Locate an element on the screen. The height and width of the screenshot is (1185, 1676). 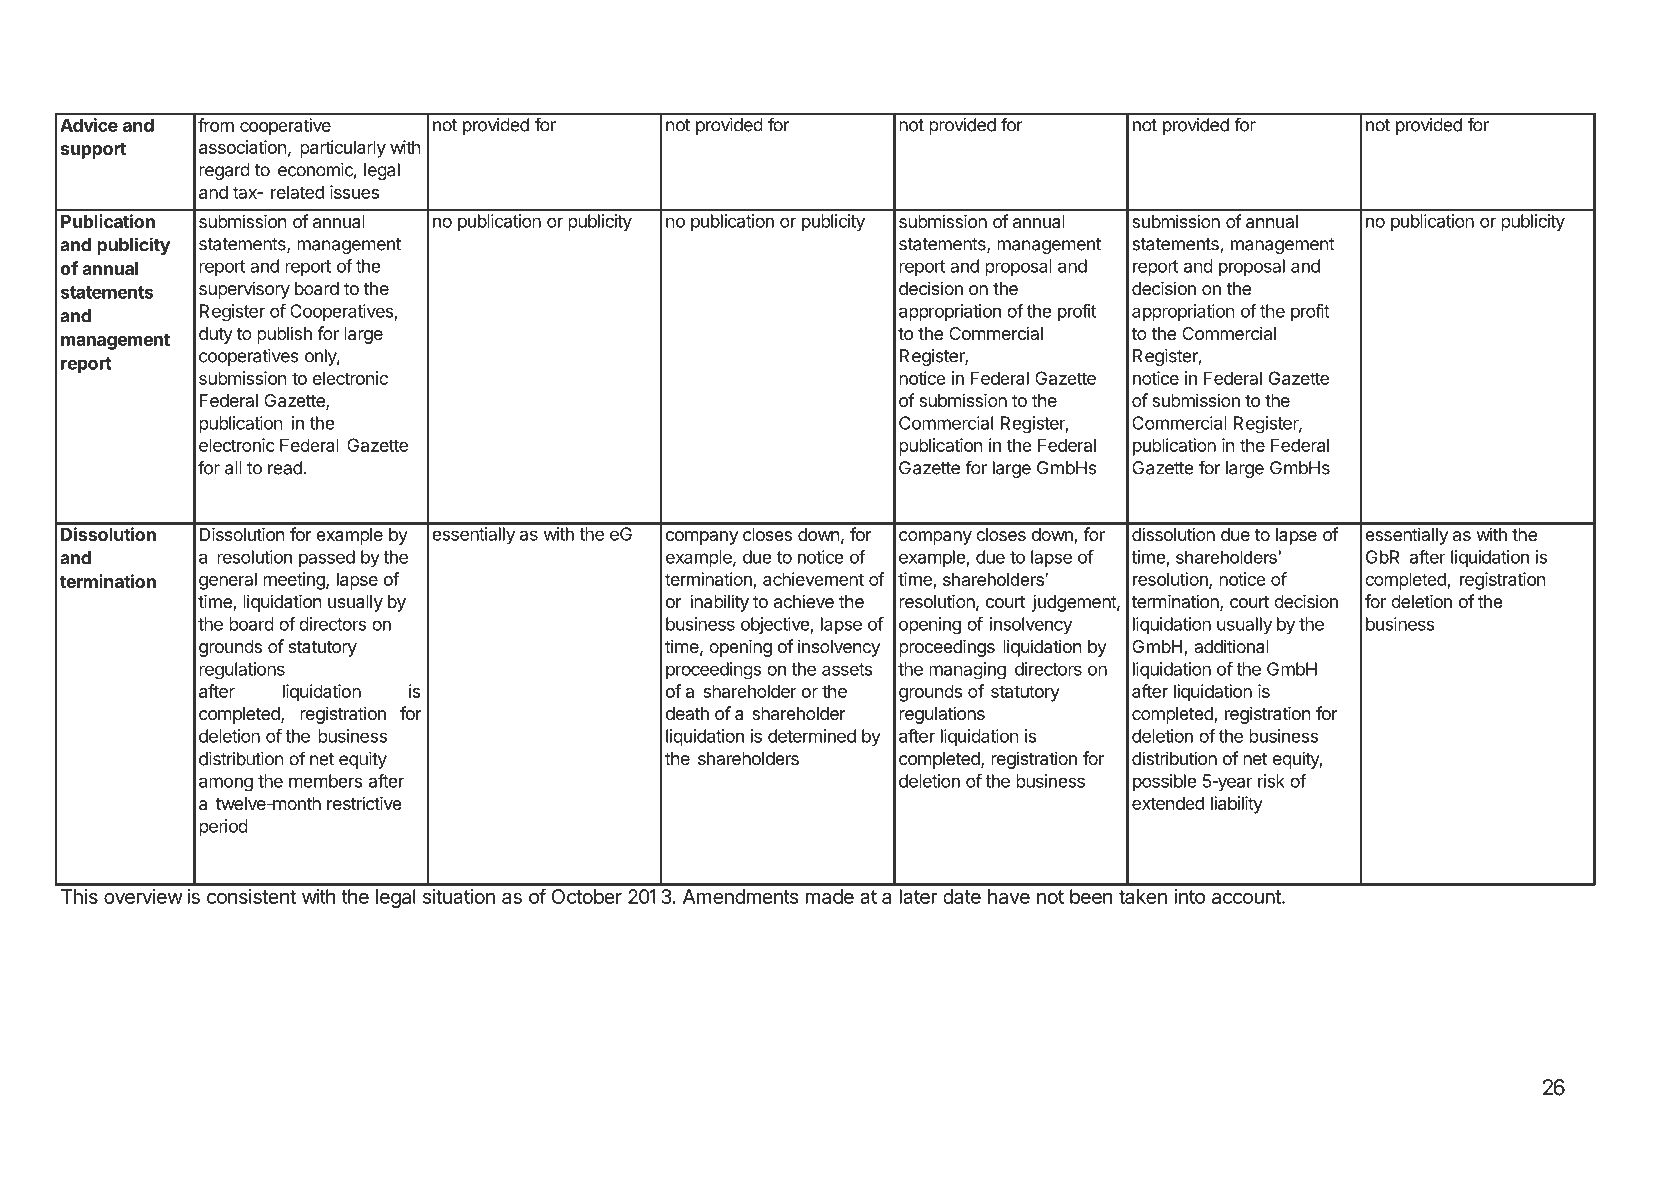
assets is located at coordinates (847, 669).
